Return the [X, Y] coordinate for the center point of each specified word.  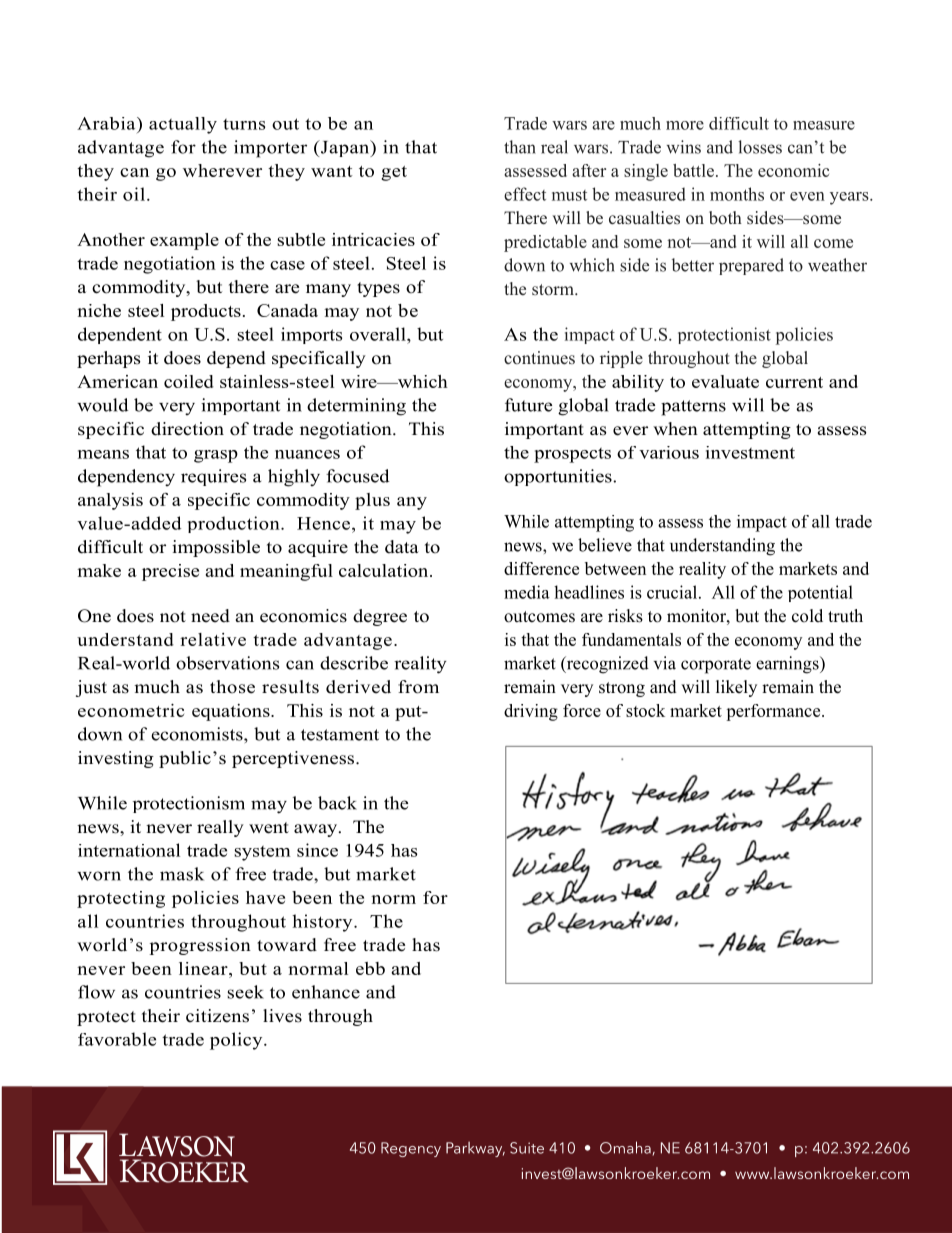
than [520, 147]
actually [183, 125]
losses [760, 147]
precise [170, 572]
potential [820, 593]
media [527, 592]
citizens [217, 1016]
